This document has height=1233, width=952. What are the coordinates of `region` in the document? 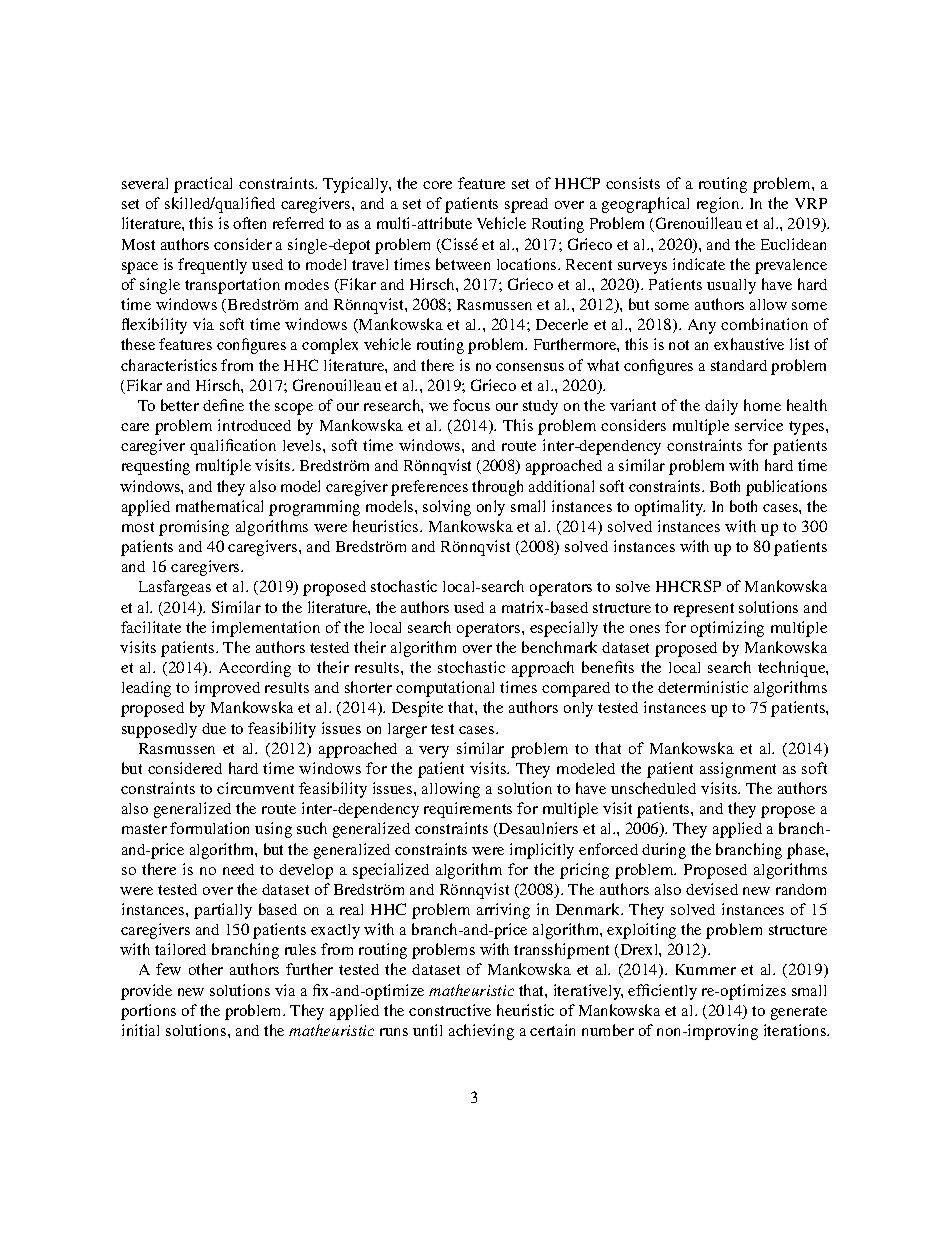 It's located at (719, 205).
